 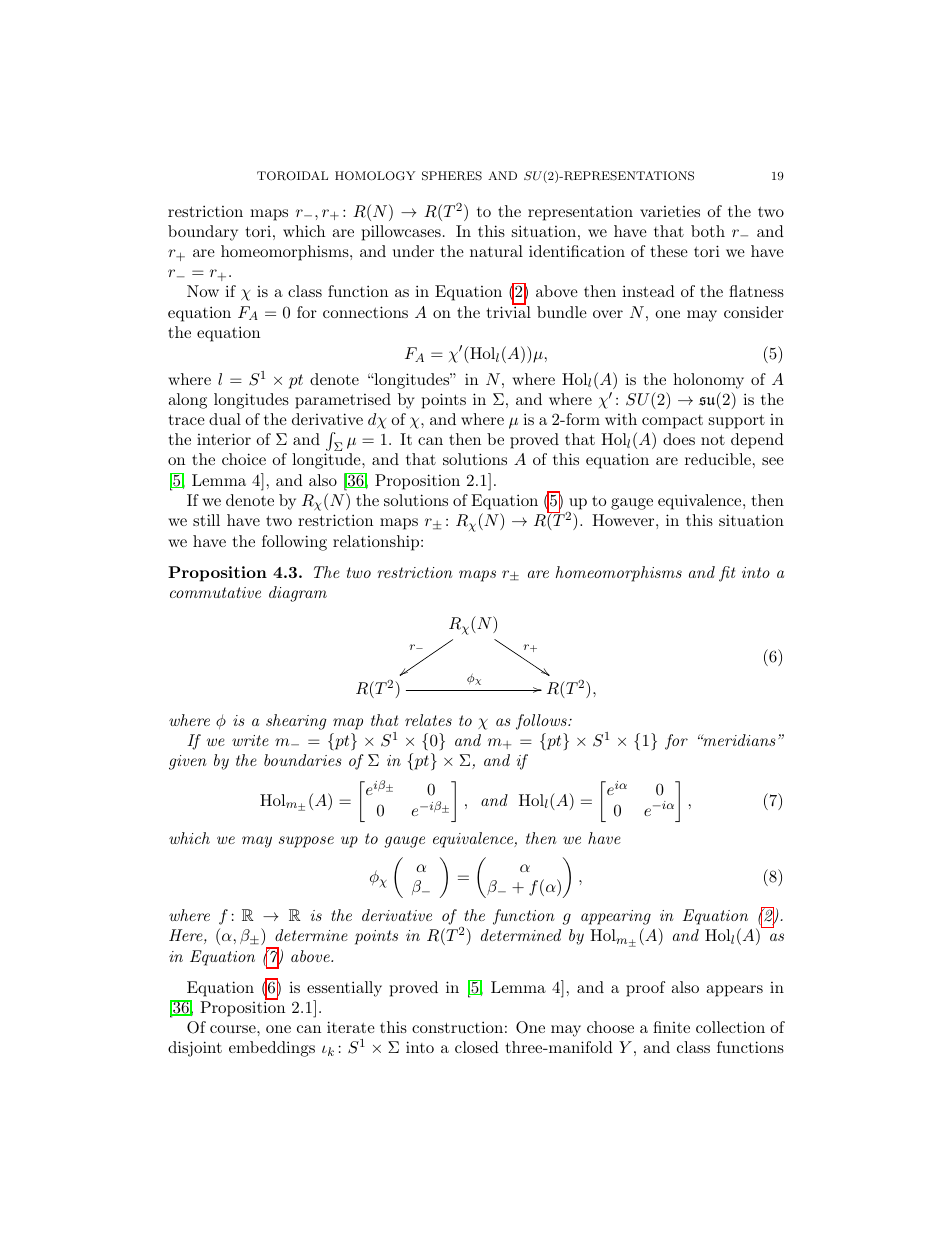 What do you see at coordinates (670, 211) in the screenshot?
I see `varieties` at bounding box center [670, 211].
